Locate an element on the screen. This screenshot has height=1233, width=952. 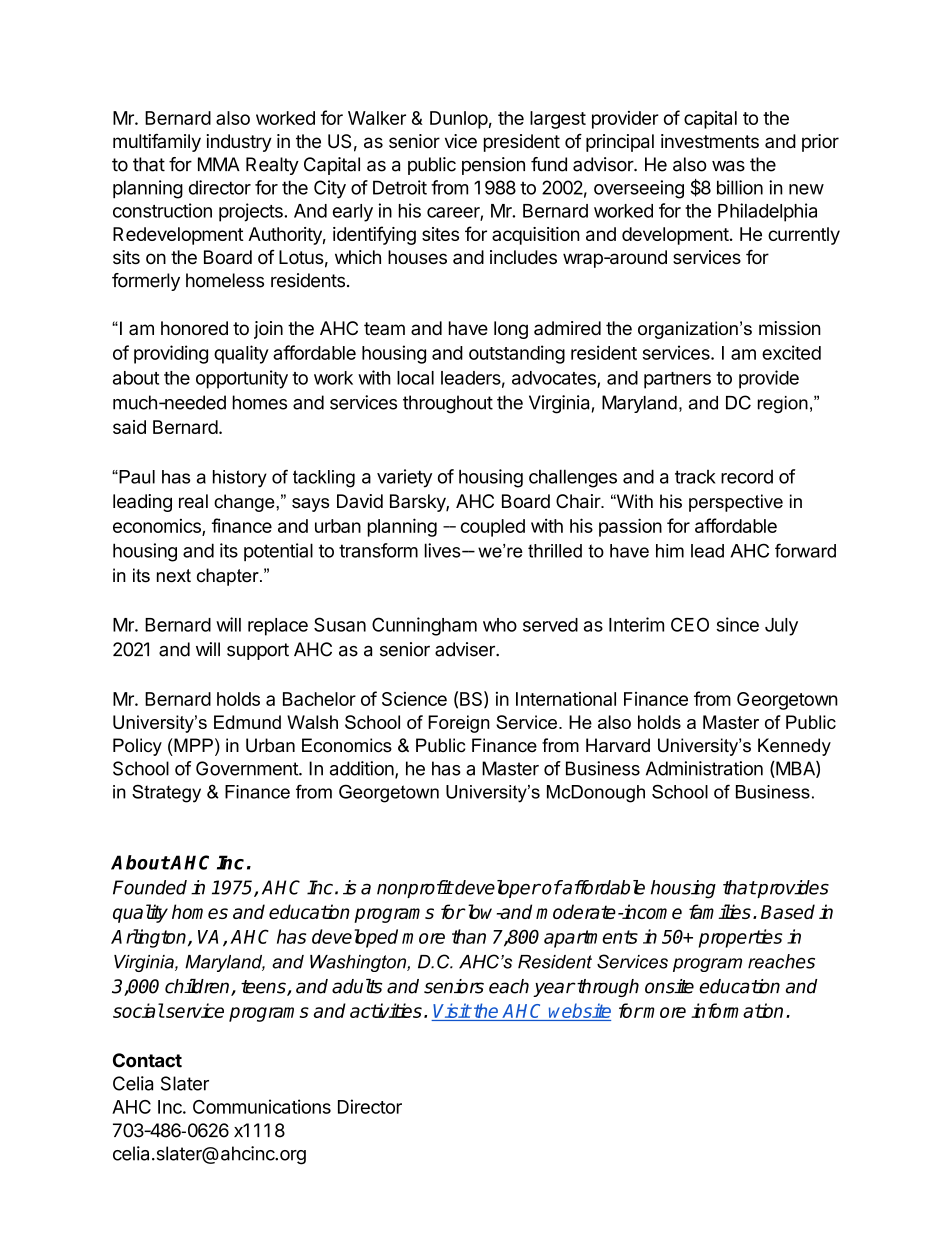
who is located at coordinates (500, 625).
